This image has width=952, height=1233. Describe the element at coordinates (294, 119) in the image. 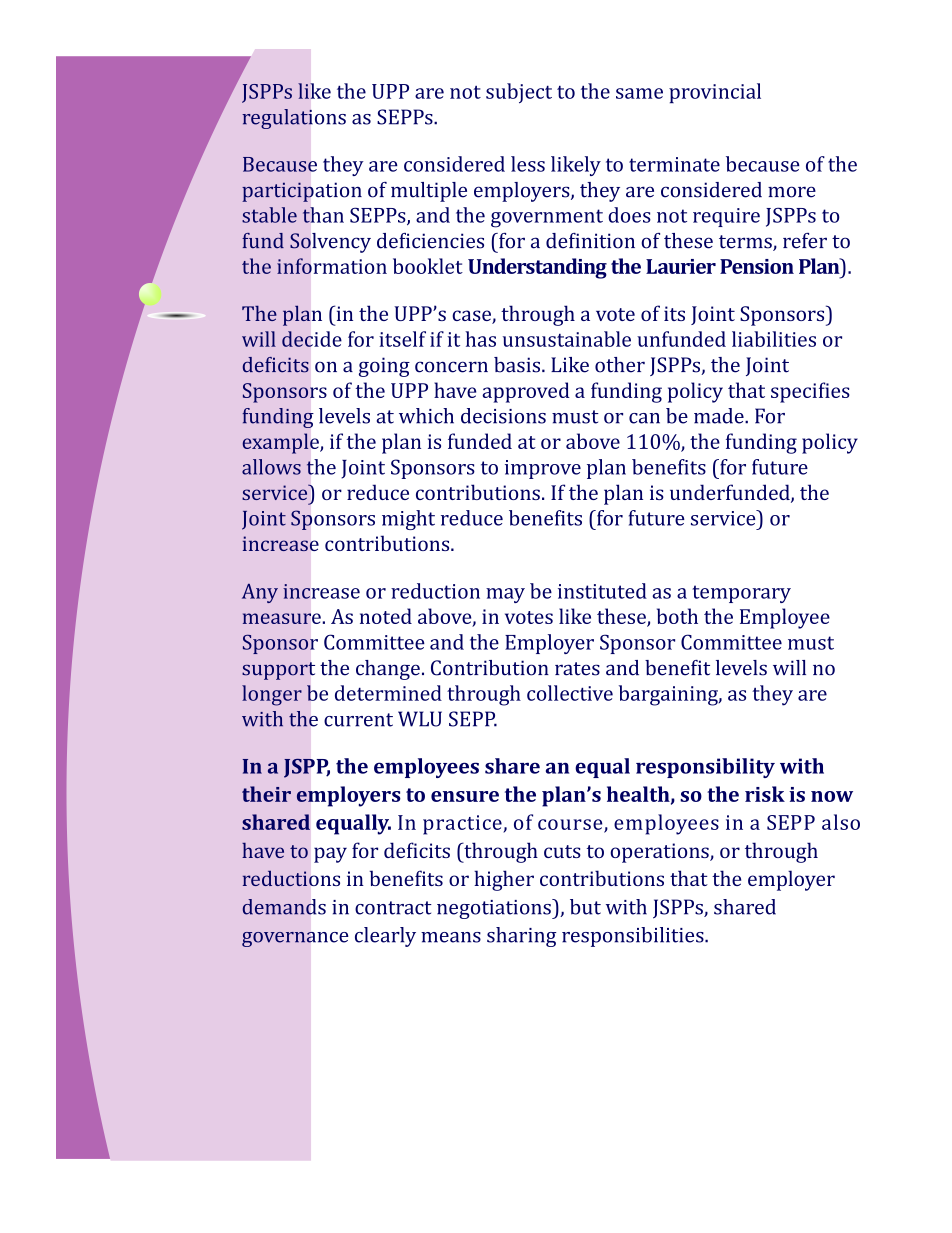

I see `regulations` at that location.
